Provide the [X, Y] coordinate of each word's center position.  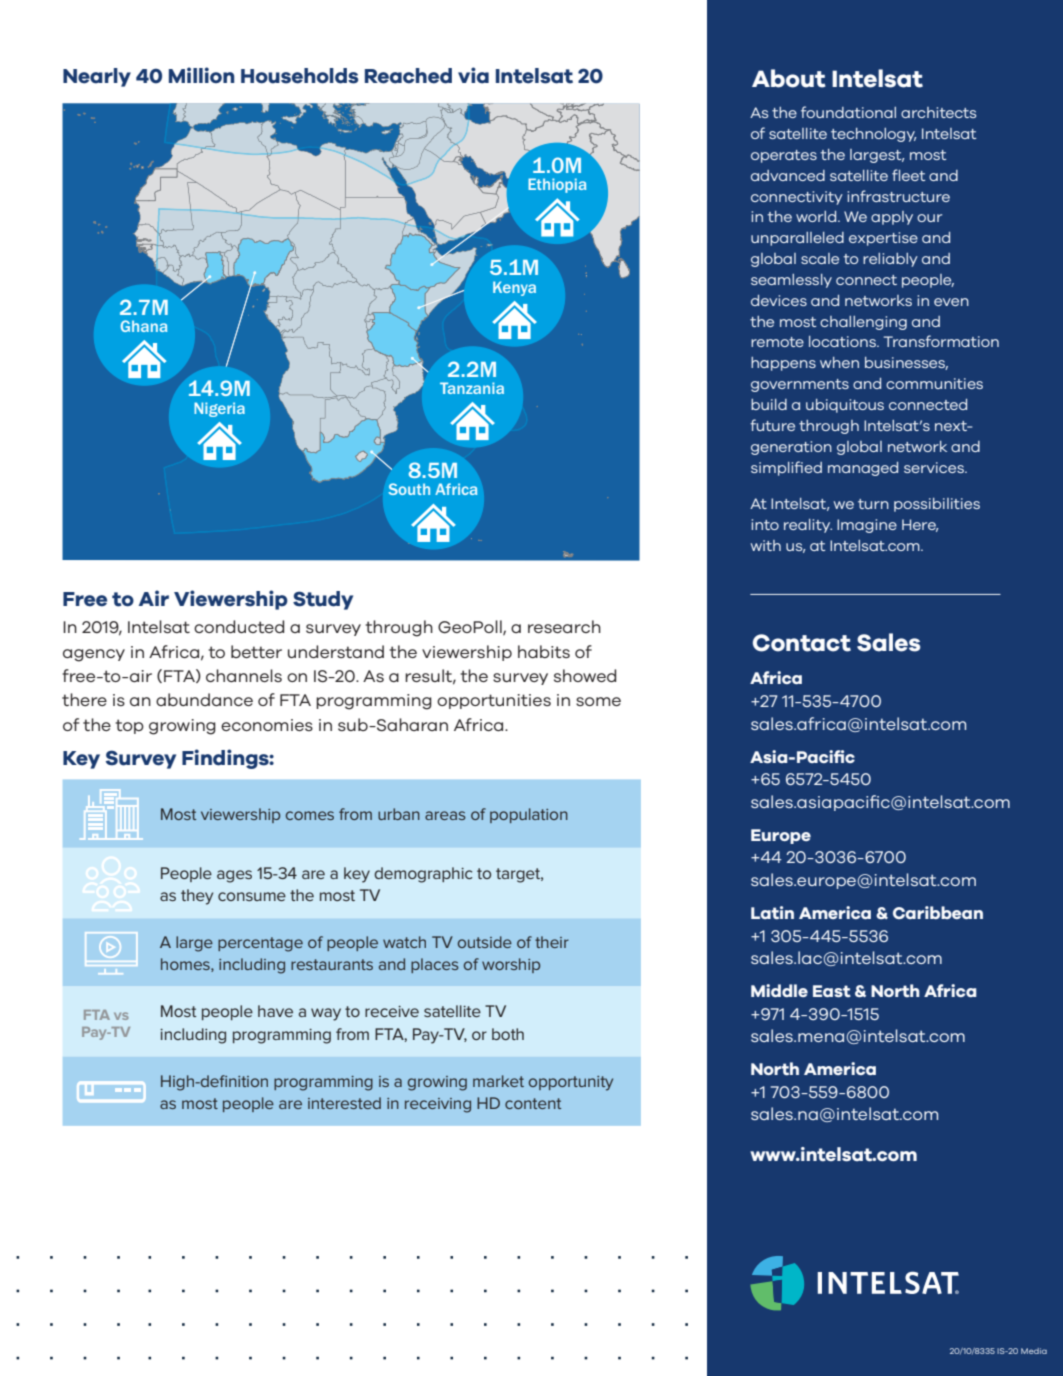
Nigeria [219, 409]
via [473, 75]
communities [934, 383]
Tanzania [472, 388]
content [533, 1103]
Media [1034, 1351]
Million [201, 75]
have [275, 1011]
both [508, 1034]
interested [344, 1103]
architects [938, 112]
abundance [204, 699]
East [832, 991]
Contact [802, 643]
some [598, 701]
